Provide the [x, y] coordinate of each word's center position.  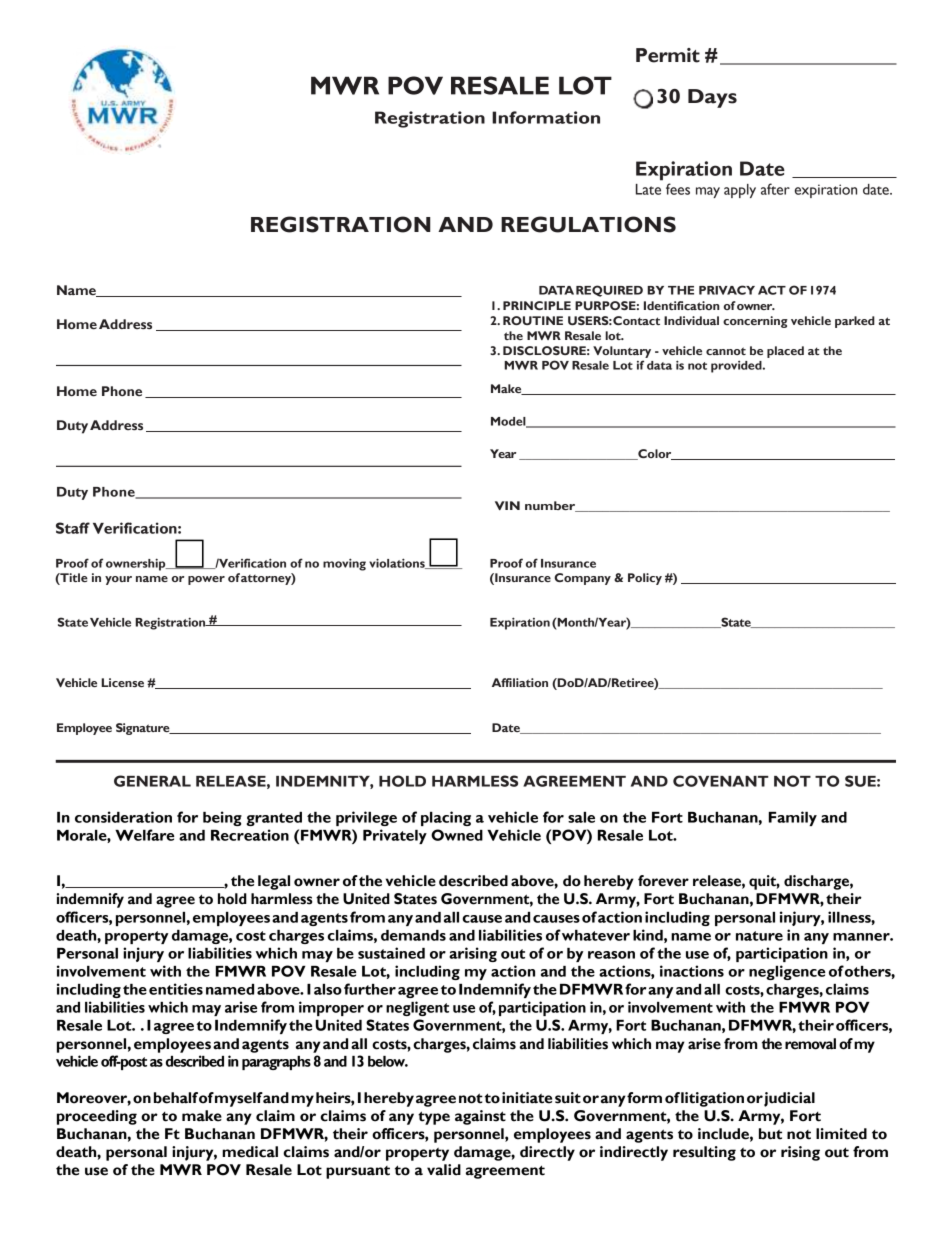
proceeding [97, 1117]
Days [712, 98]
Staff [73, 528]
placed [785, 352]
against [480, 1117]
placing [446, 818]
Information [546, 117]
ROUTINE [533, 320]
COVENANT [721, 781]
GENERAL [152, 781]
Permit [668, 55]
